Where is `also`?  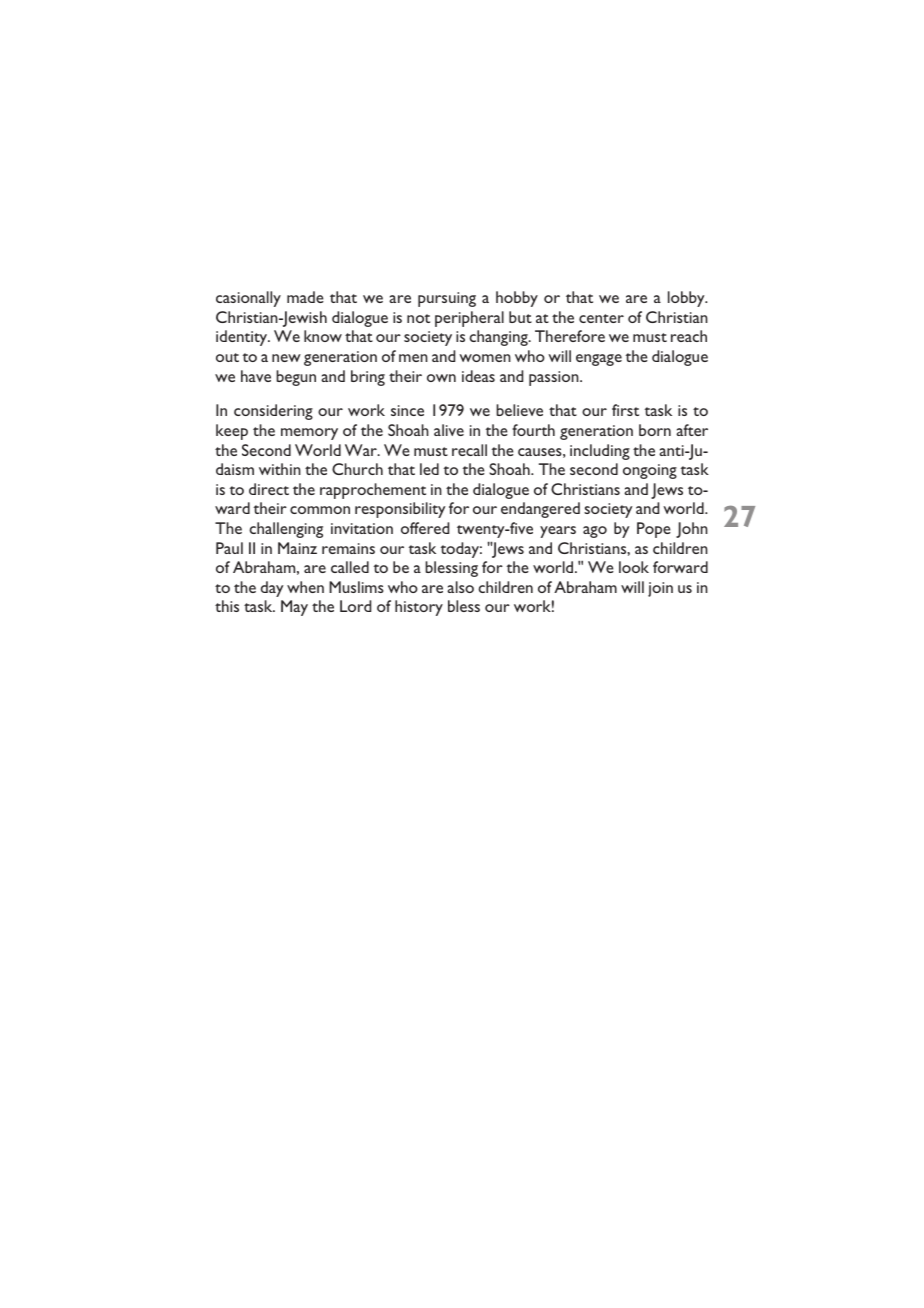
also is located at coordinates (460, 587).
